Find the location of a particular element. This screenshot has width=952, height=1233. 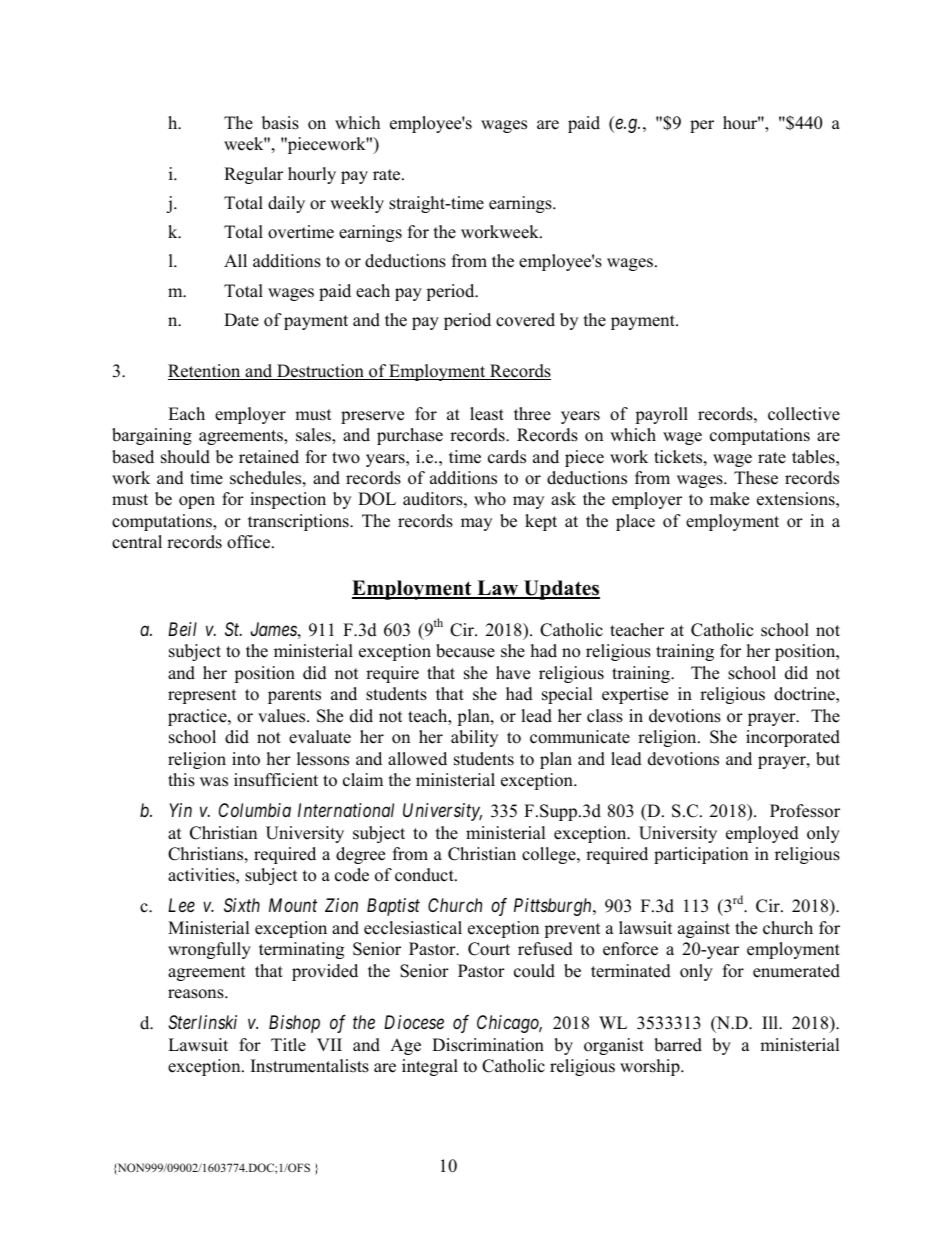

Title is located at coordinates (288, 1045).
